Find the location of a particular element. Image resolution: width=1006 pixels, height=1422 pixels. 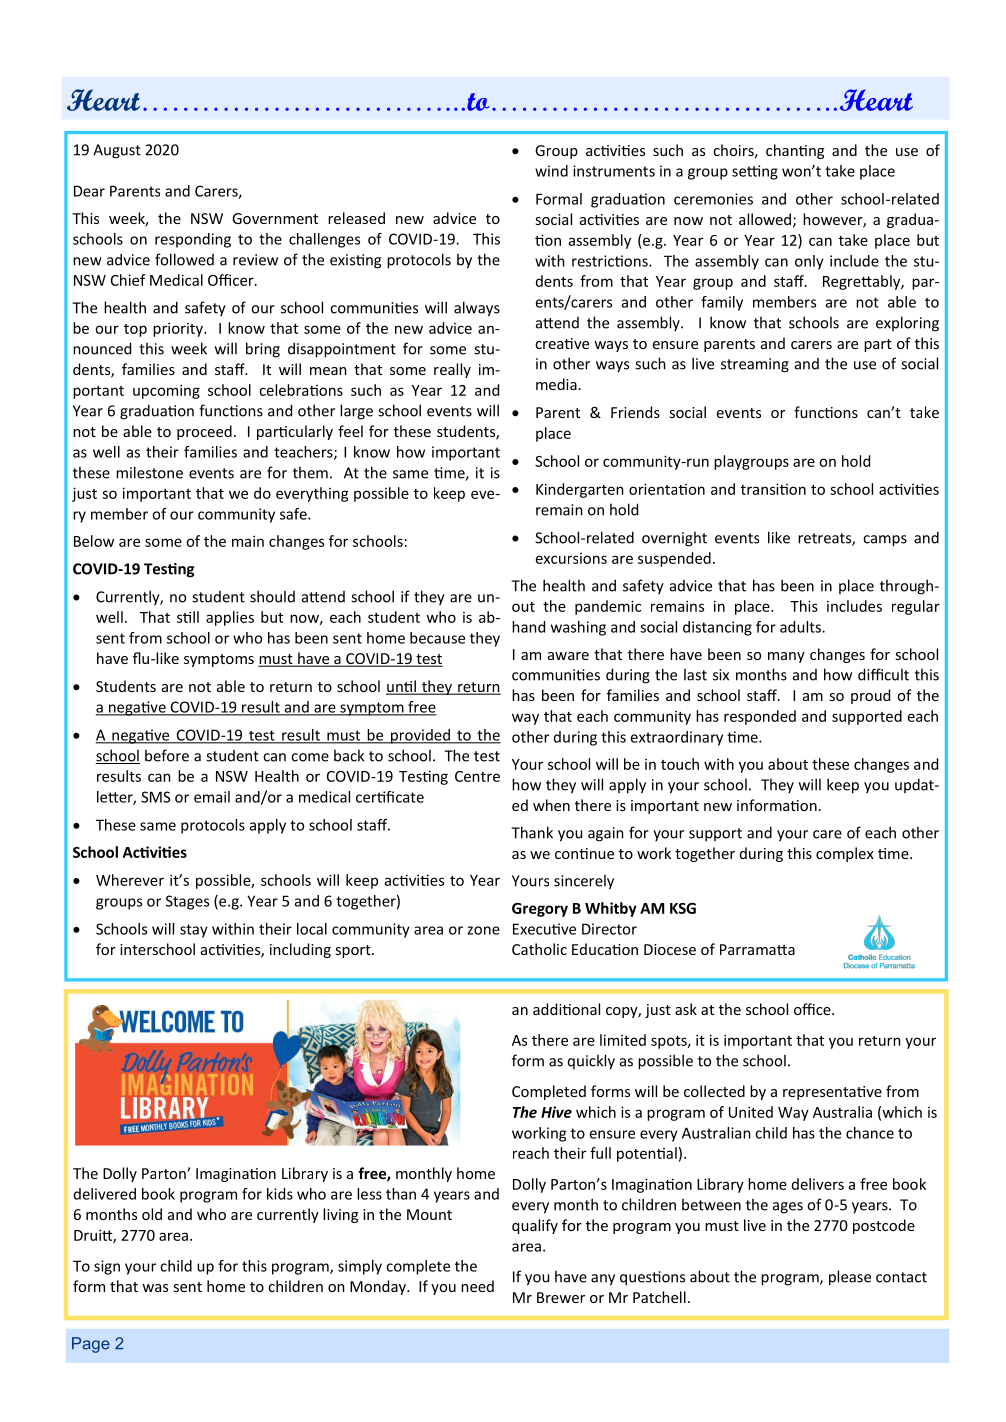

stay is located at coordinates (194, 931).
